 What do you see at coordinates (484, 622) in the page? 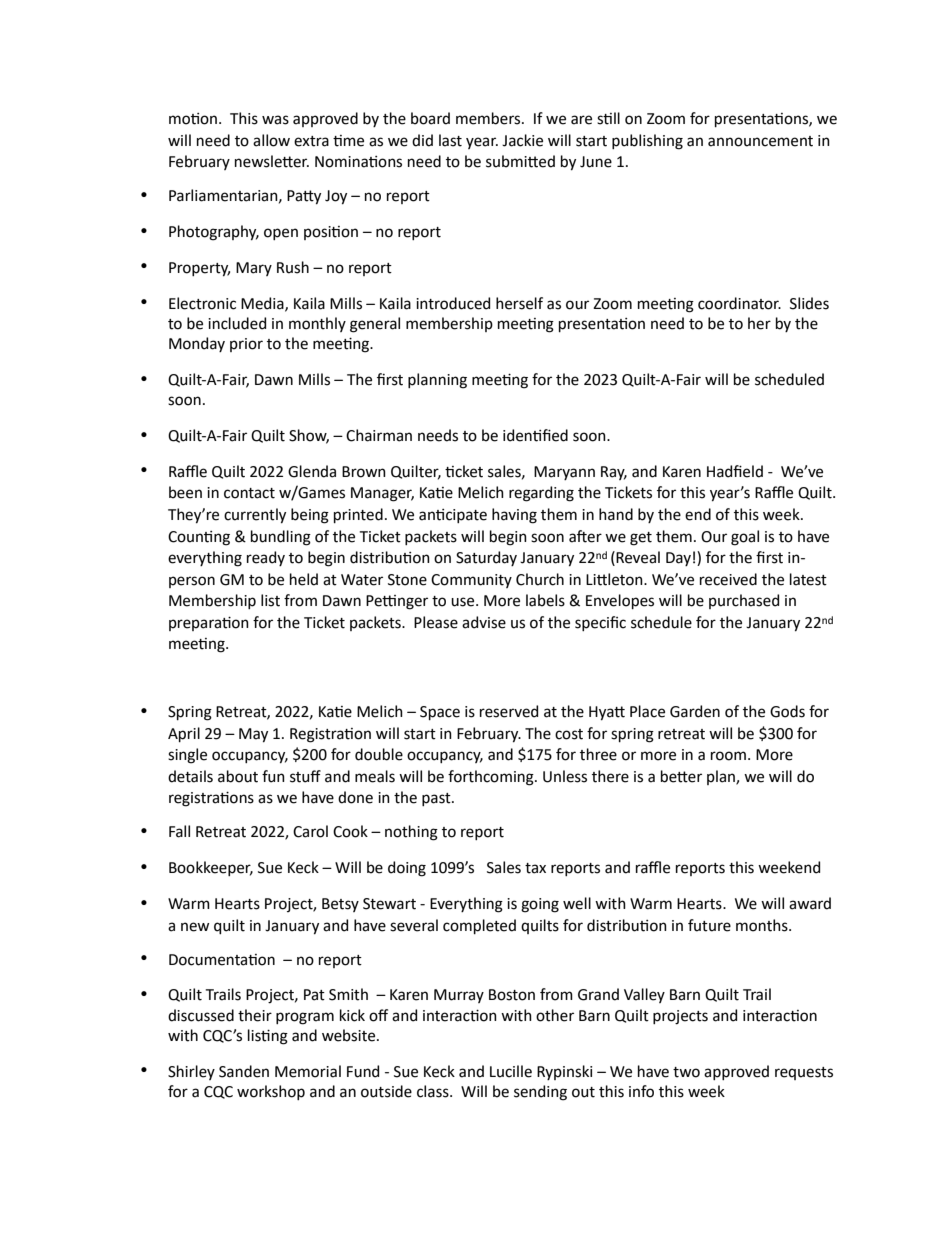
I see `advise` at bounding box center [484, 622].
